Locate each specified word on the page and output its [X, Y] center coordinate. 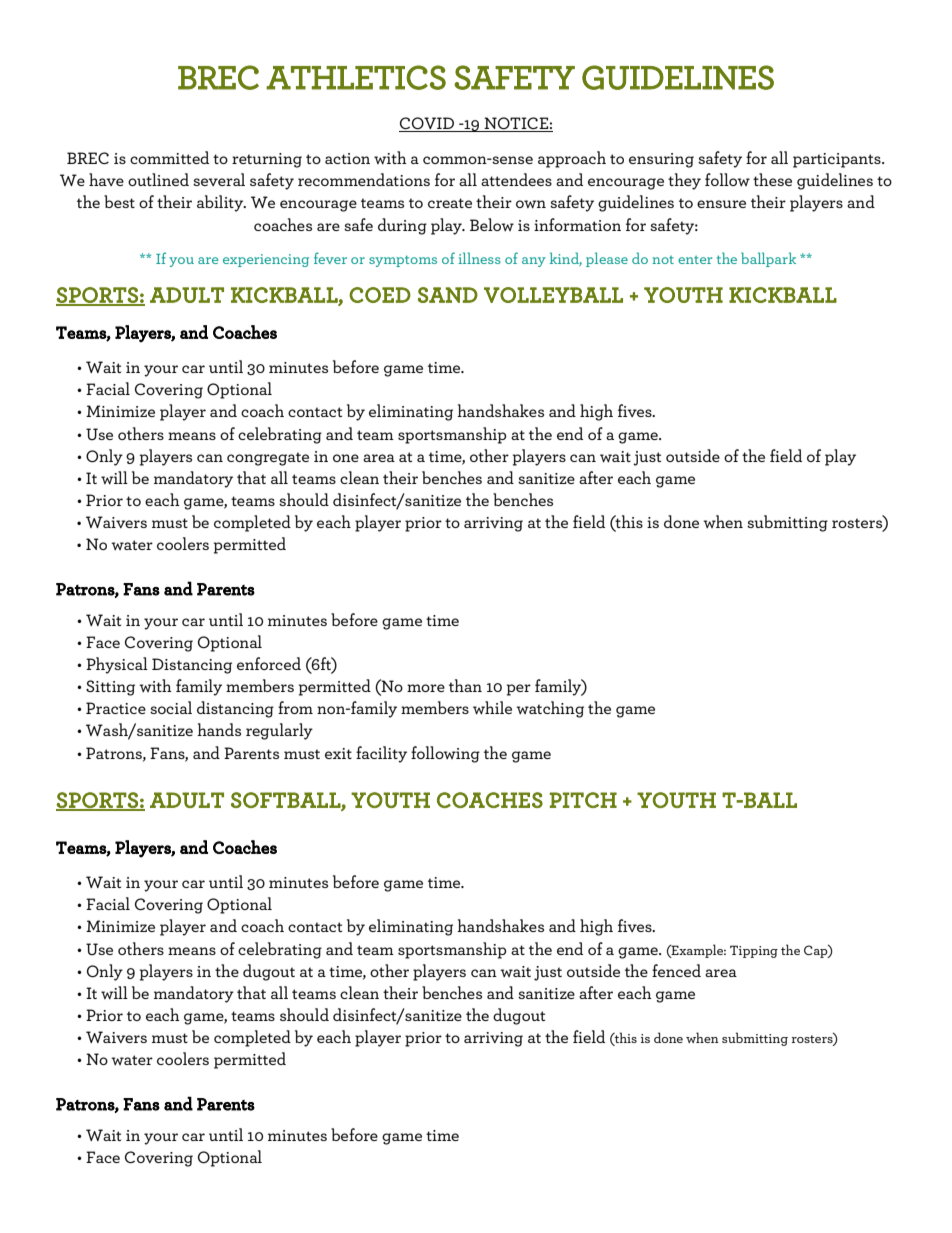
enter [695, 260]
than [465, 685]
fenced [676, 970]
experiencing [266, 260]
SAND [448, 295]
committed [169, 157]
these [772, 179]
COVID [427, 124]
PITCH [583, 800]
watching [550, 709]
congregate [268, 459]
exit [338, 753]
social [171, 707]
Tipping [754, 951]
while [492, 708]
